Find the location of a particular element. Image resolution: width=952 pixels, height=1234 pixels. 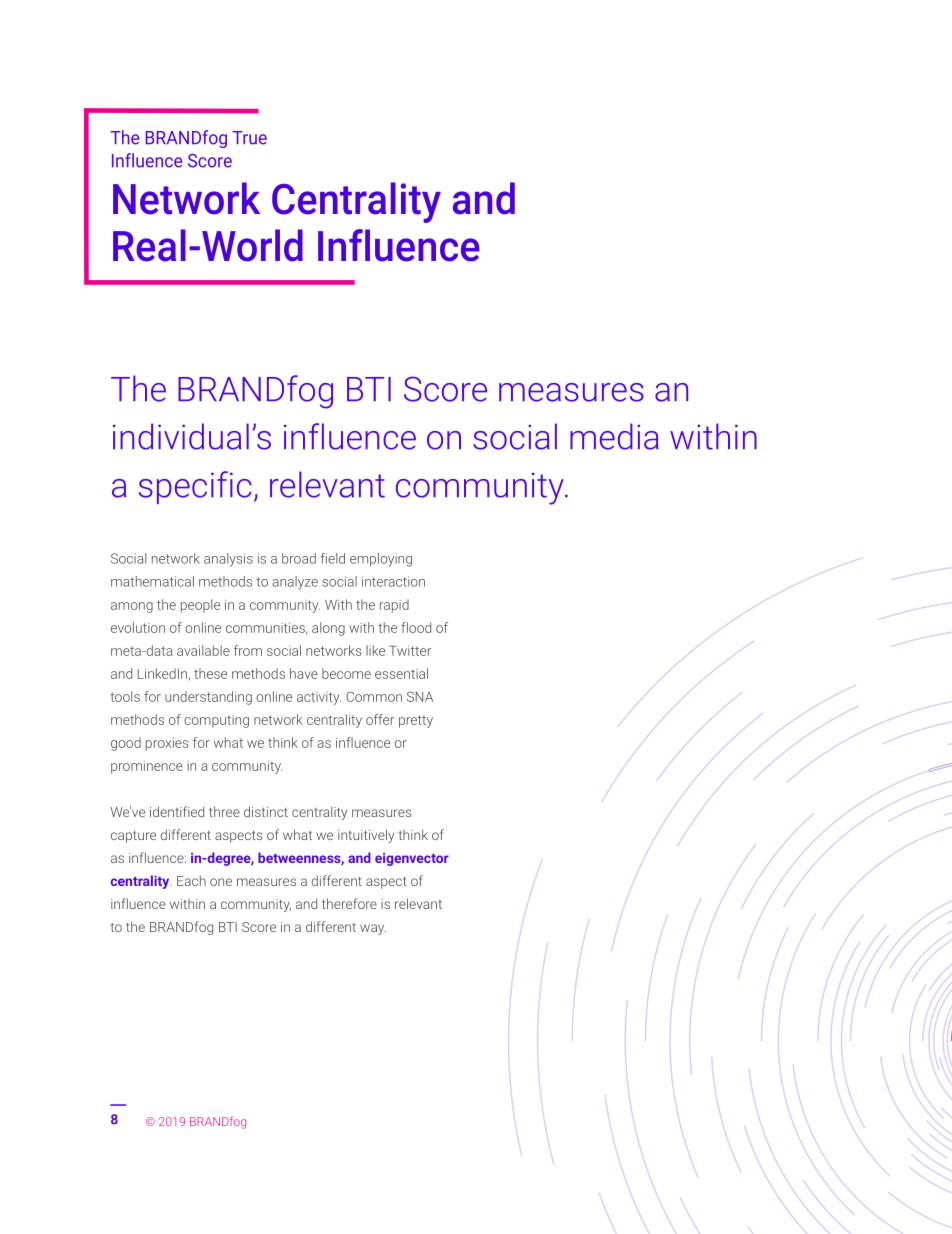

media is located at coordinates (614, 436).
